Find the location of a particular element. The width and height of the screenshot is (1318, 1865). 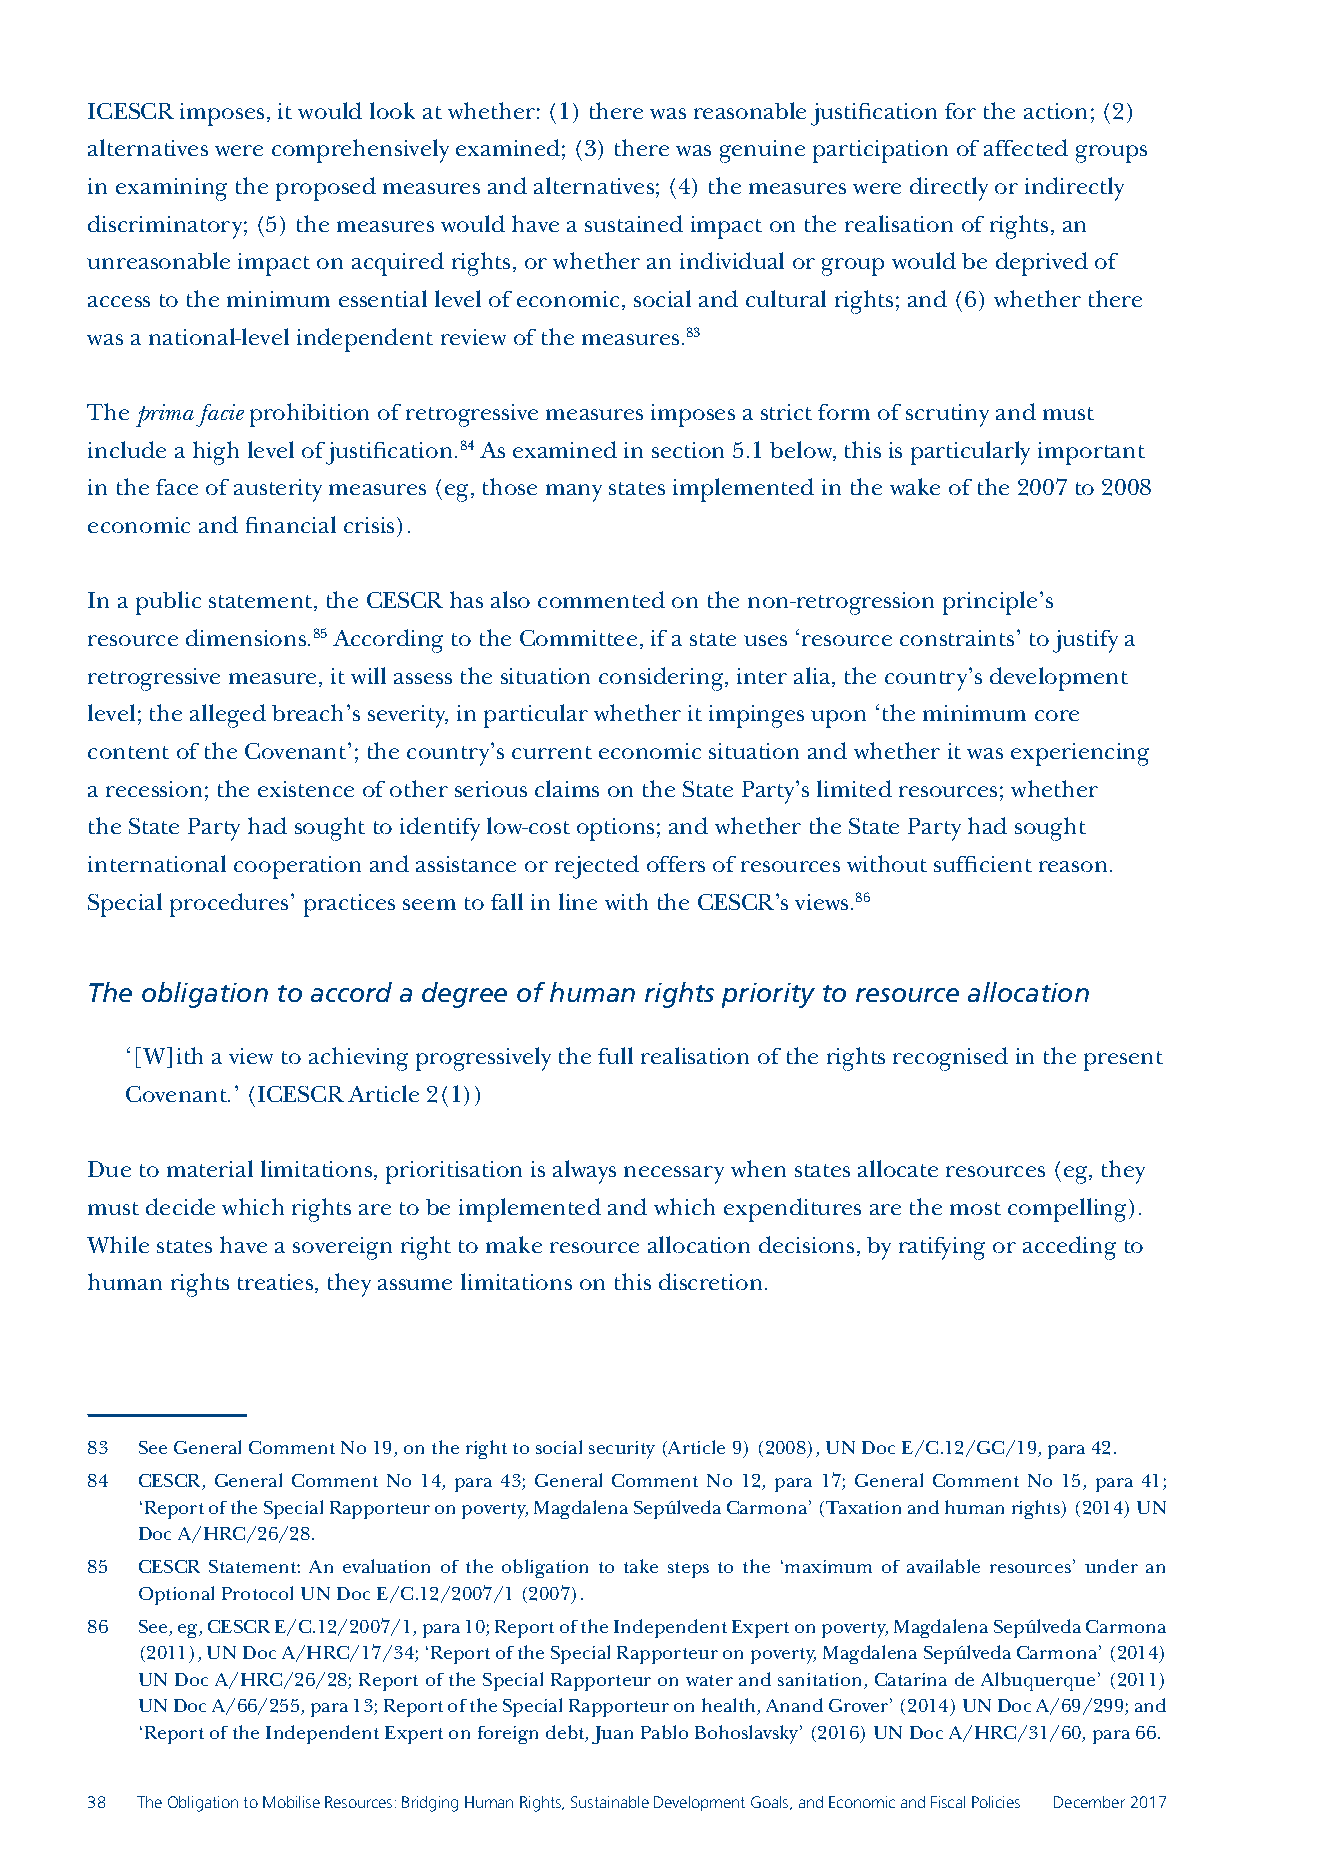

treaties is located at coordinates (277, 1283).
